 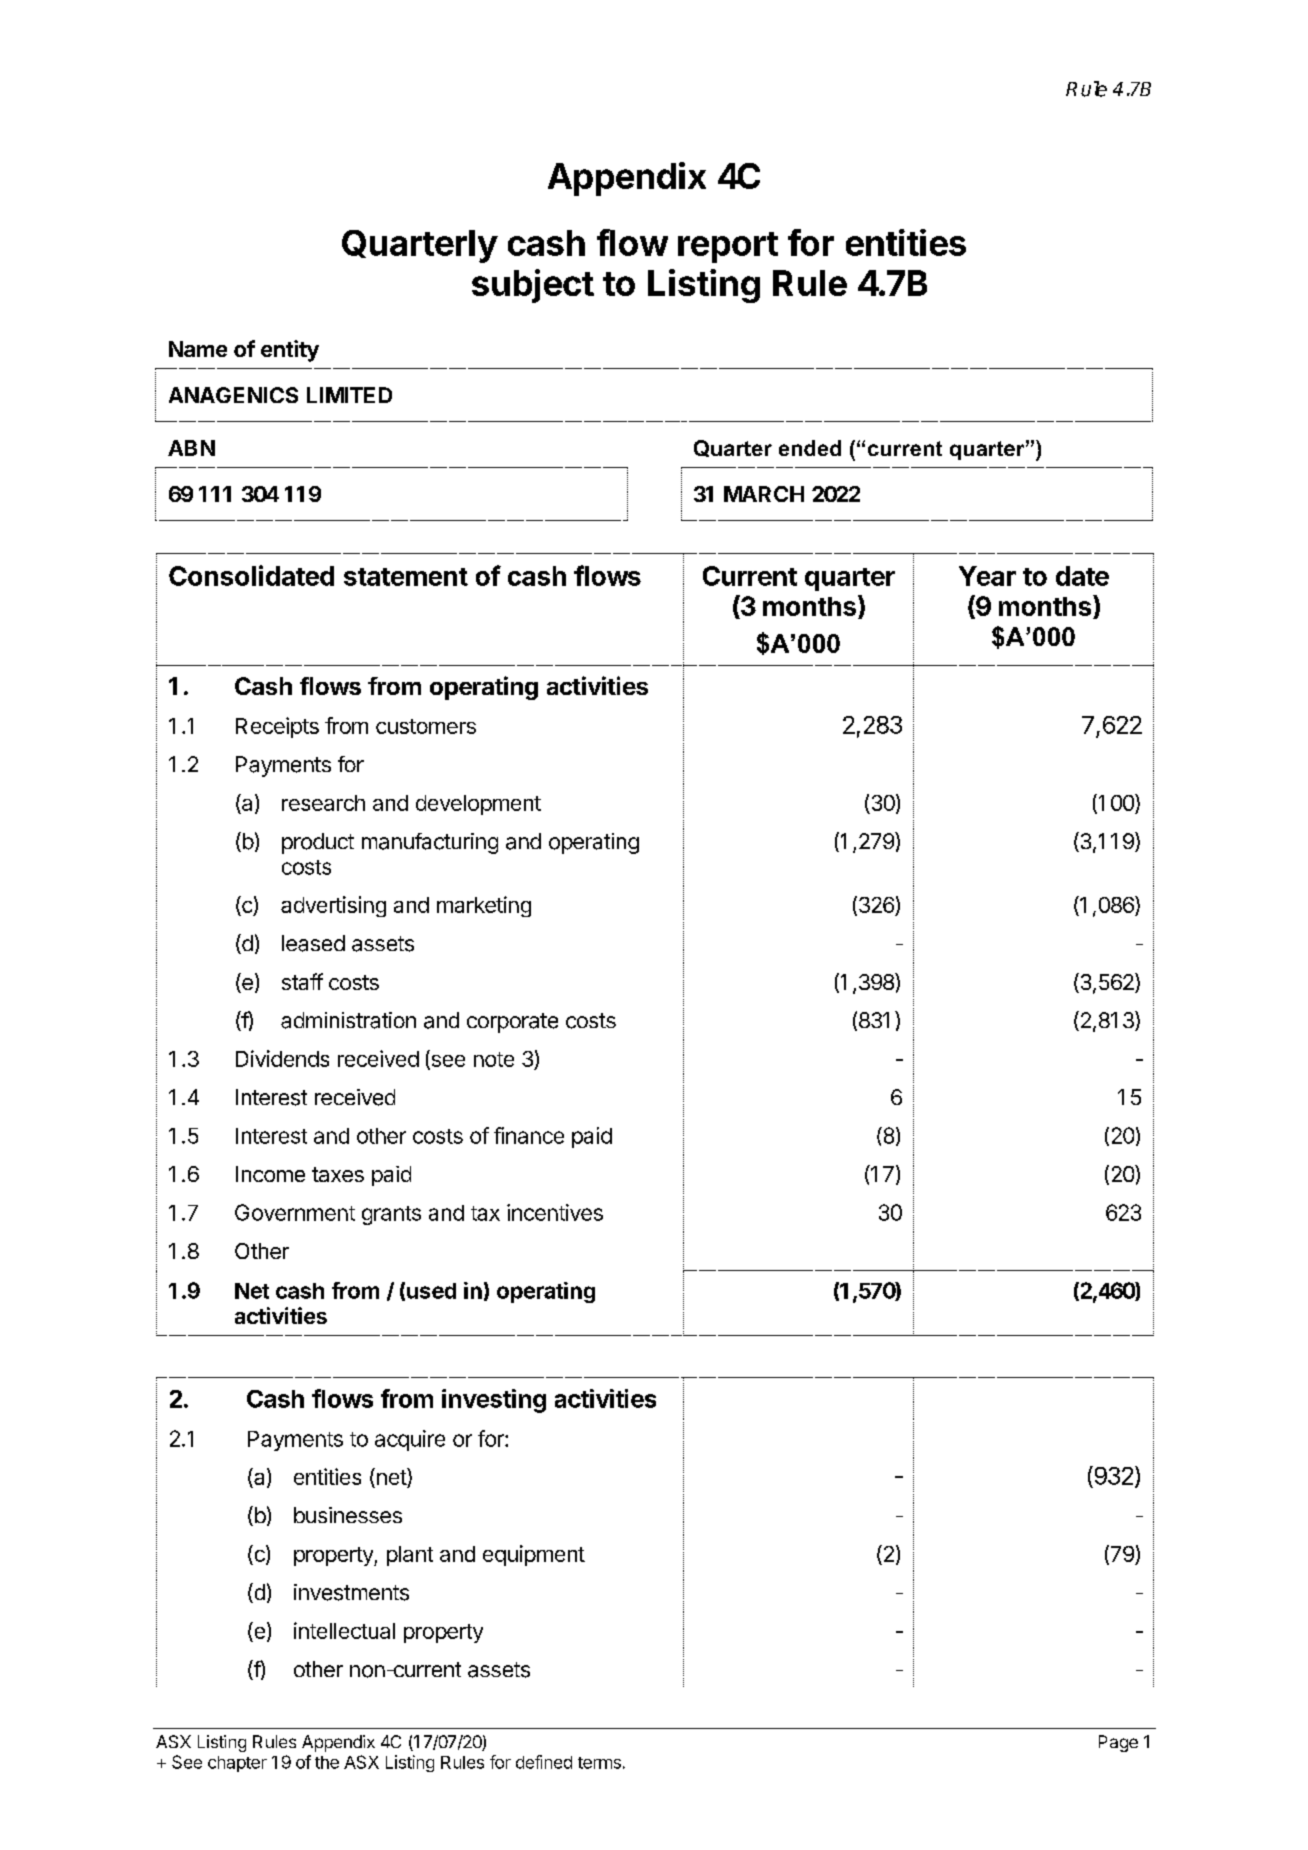 I want to click on Year, so click(x=987, y=576).
